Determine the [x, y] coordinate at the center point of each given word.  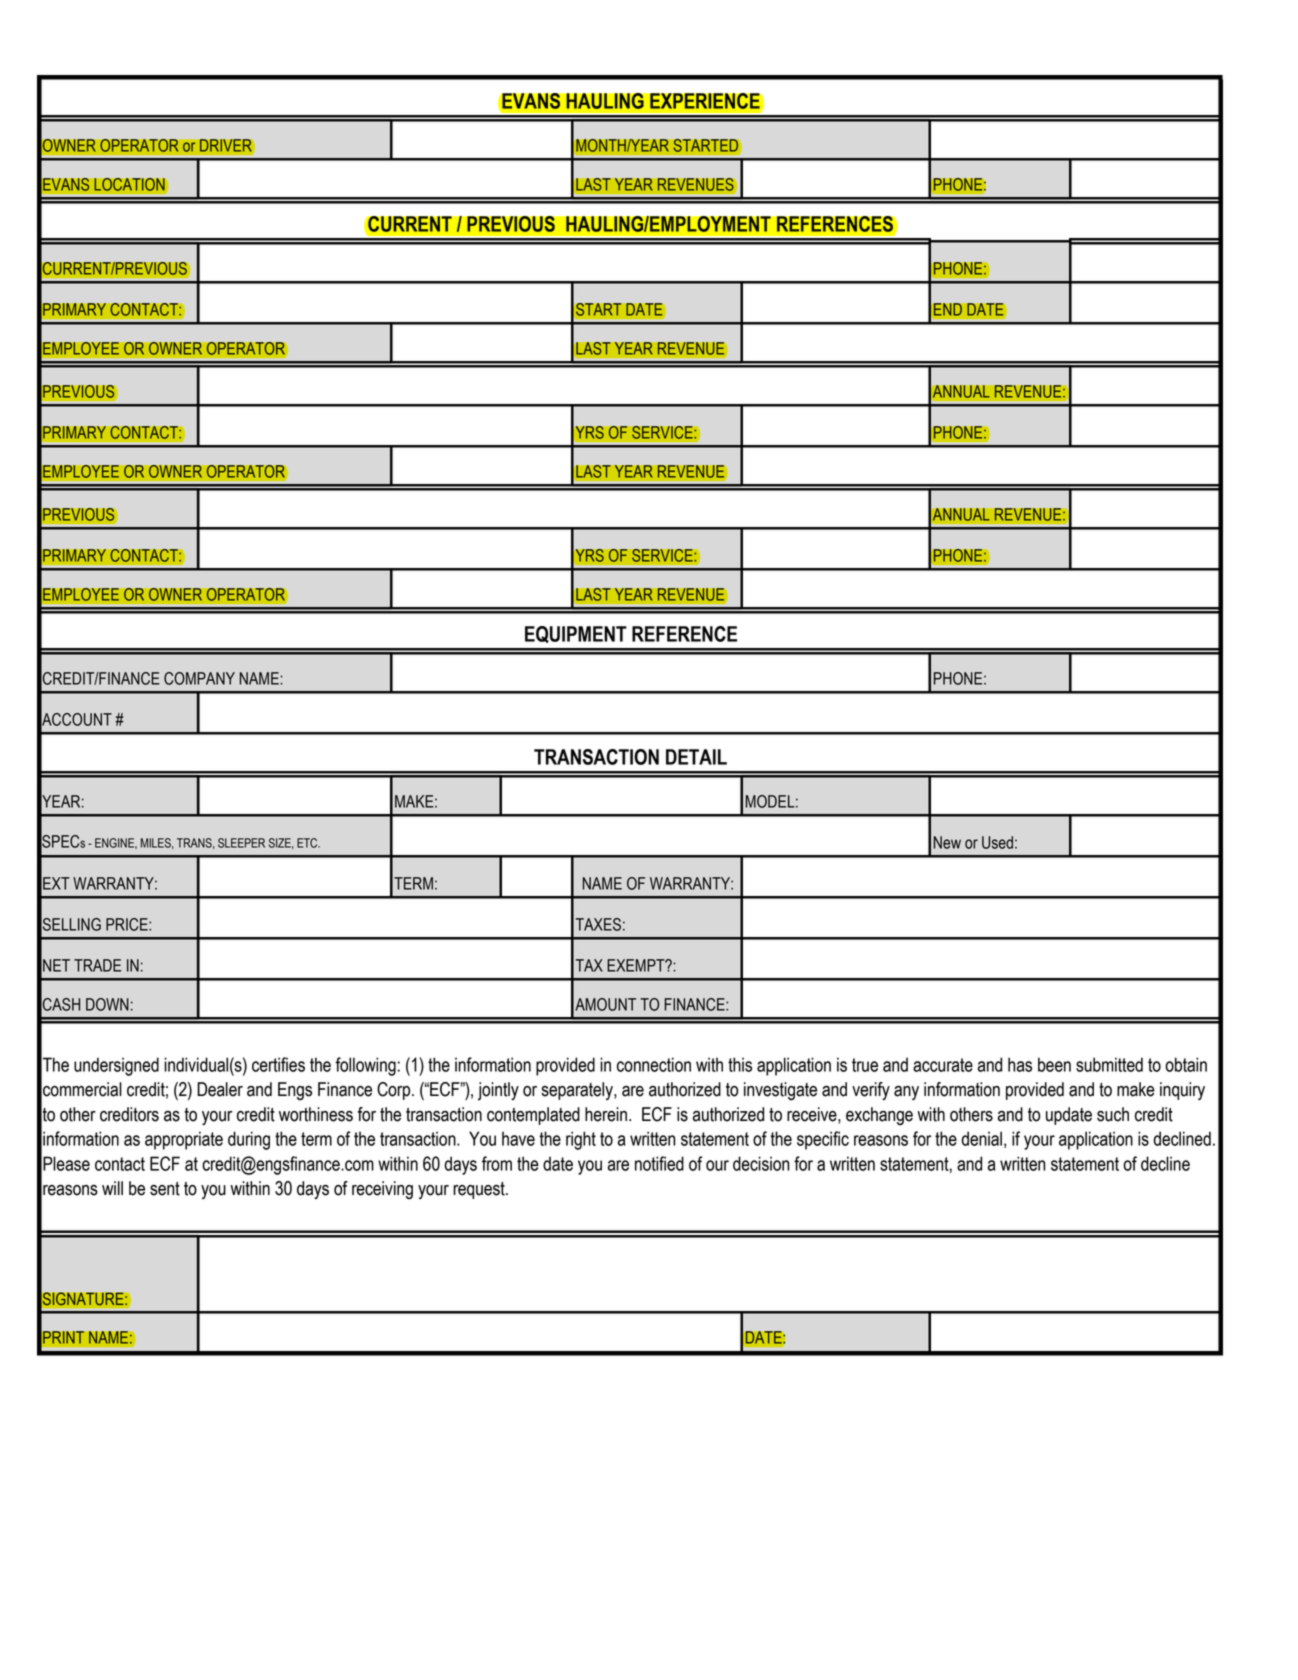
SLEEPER [241, 843]
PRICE [128, 924]
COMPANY [199, 678]
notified [659, 1163]
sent [165, 1189]
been [1054, 1064]
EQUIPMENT [576, 634]
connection [654, 1064]
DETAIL [696, 757]
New [947, 842]
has [1020, 1064]
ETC [308, 843]
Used [997, 842]
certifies [278, 1064]
